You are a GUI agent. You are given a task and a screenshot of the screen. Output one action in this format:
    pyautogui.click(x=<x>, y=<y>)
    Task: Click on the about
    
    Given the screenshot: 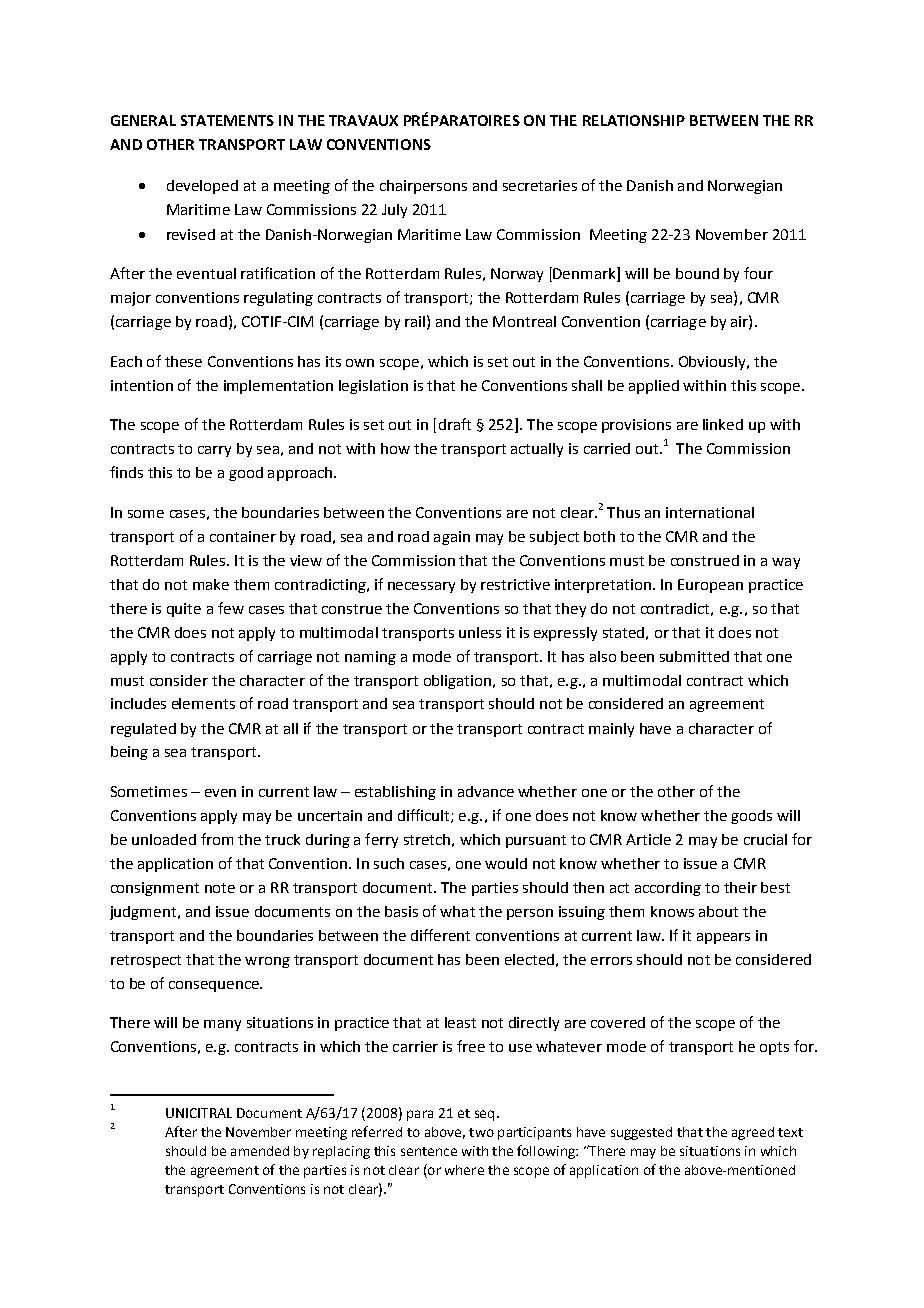 What is the action you would take?
    pyautogui.click(x=718, y=911)
